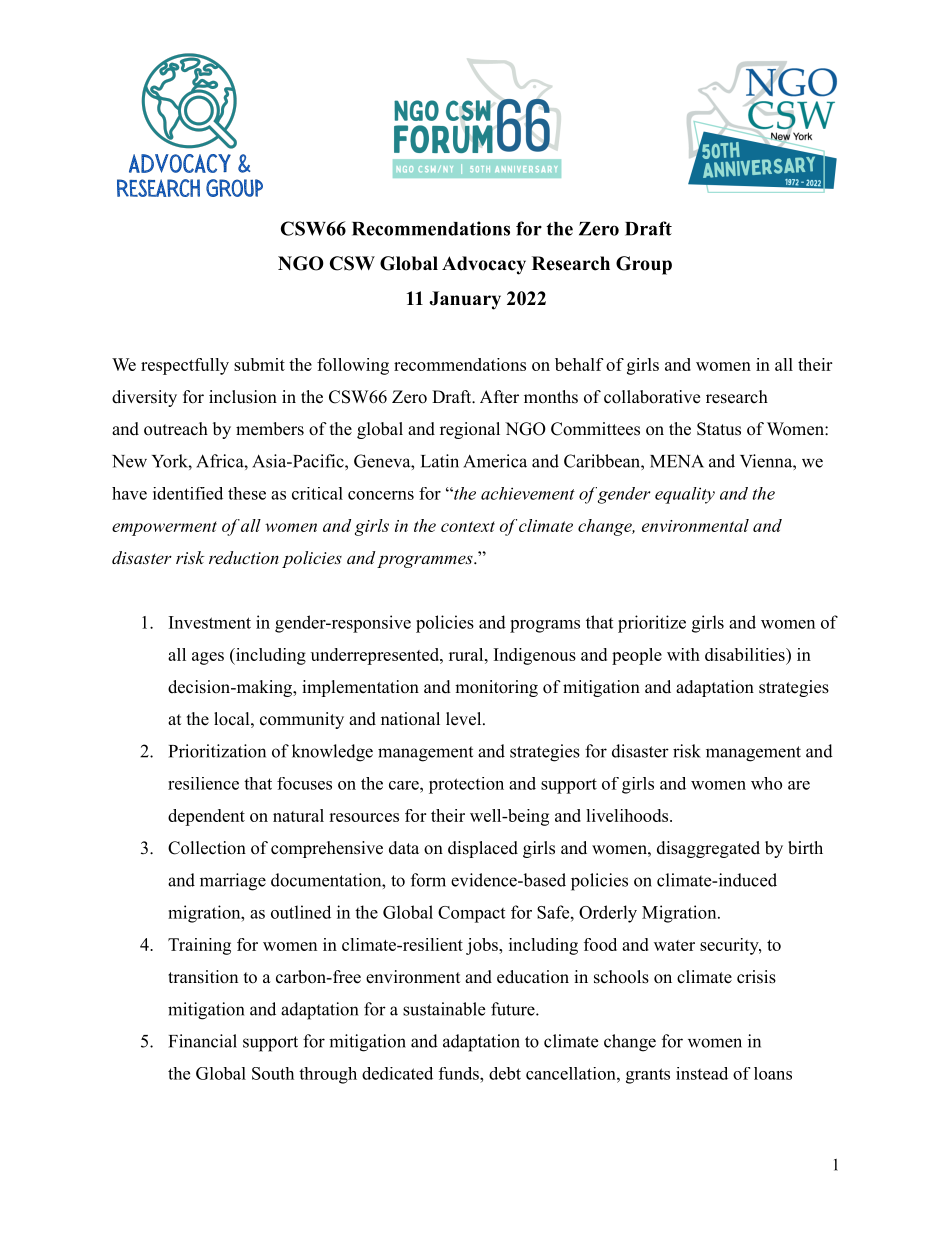 This screenshot has height=1233, width=952. Describe the element at coordinates (207, 848) in the screenshot. I see `Collection` at that location.
